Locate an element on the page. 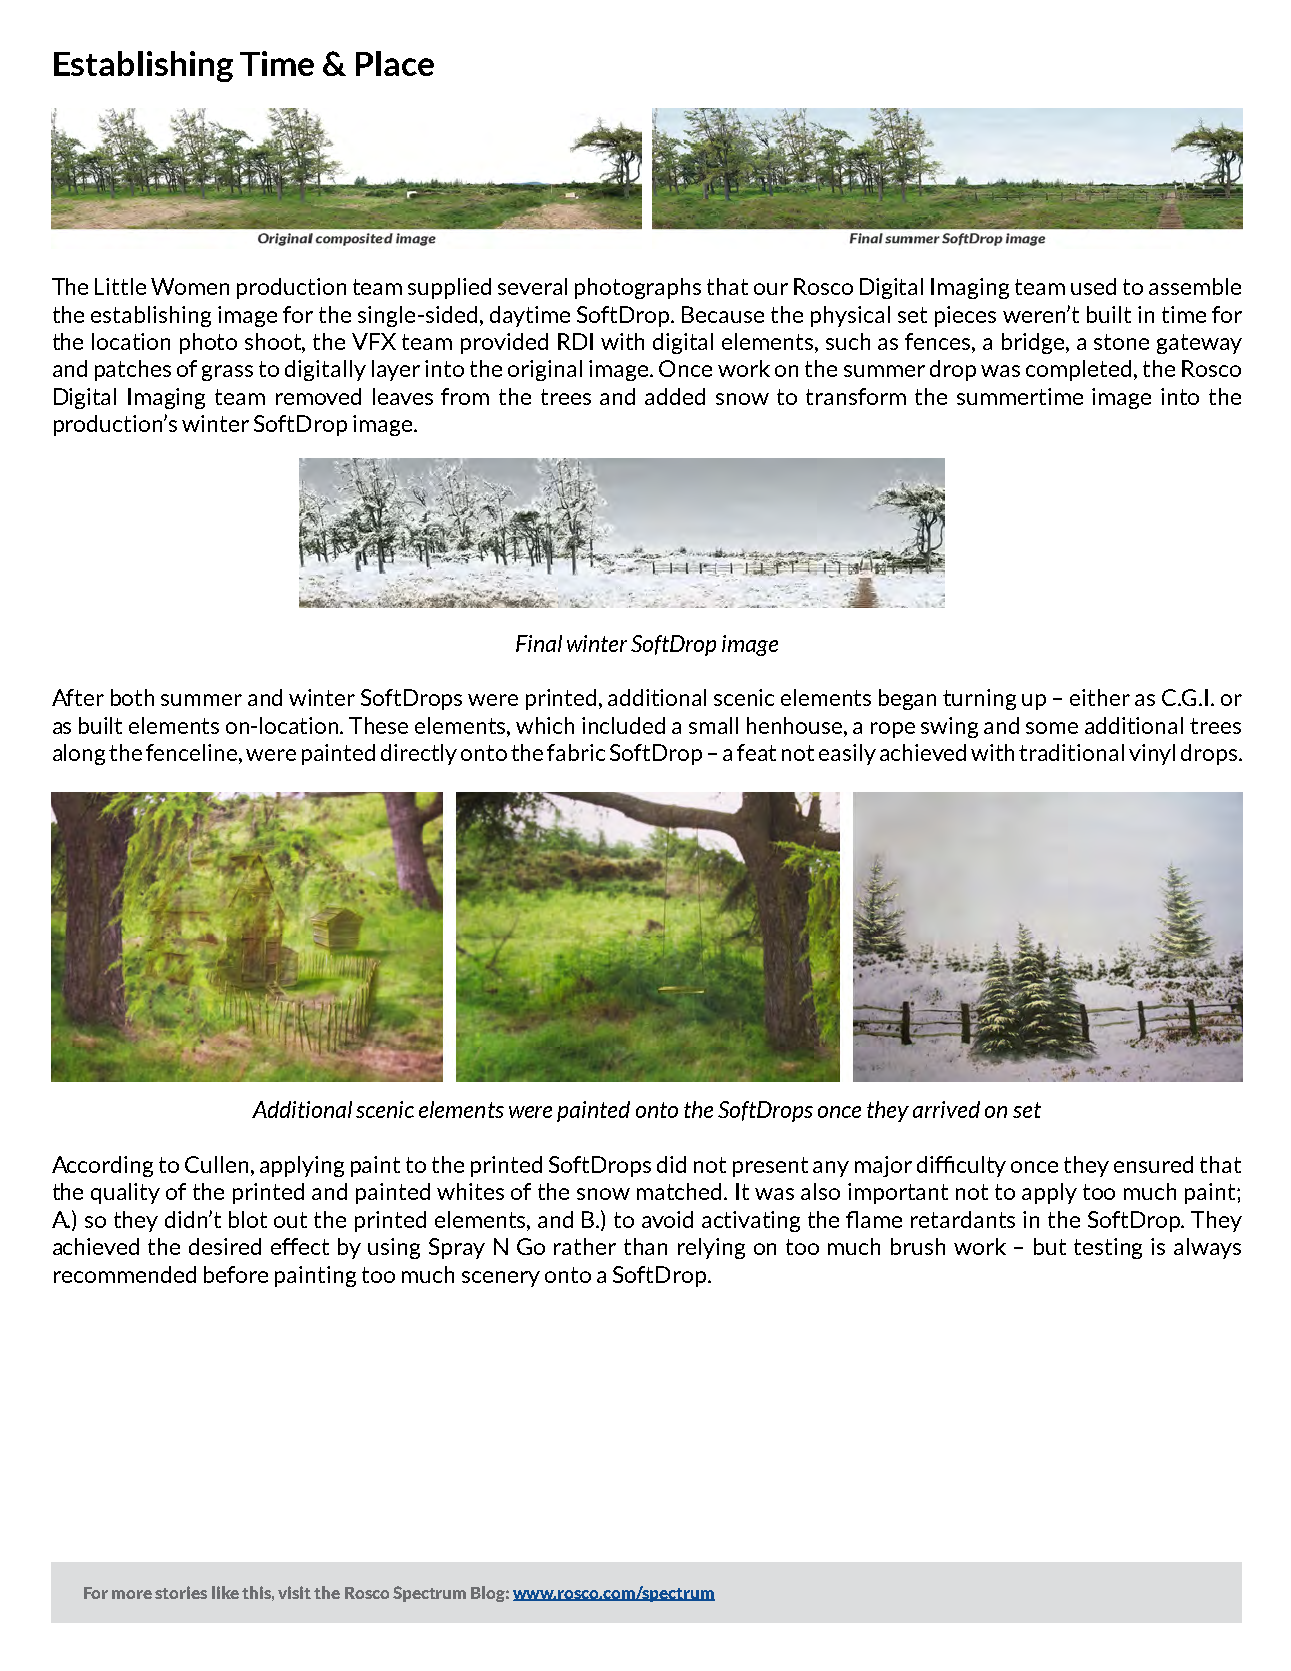 This document has height=1671, width=1291. traditional is located at coordinates (1071, 752).
